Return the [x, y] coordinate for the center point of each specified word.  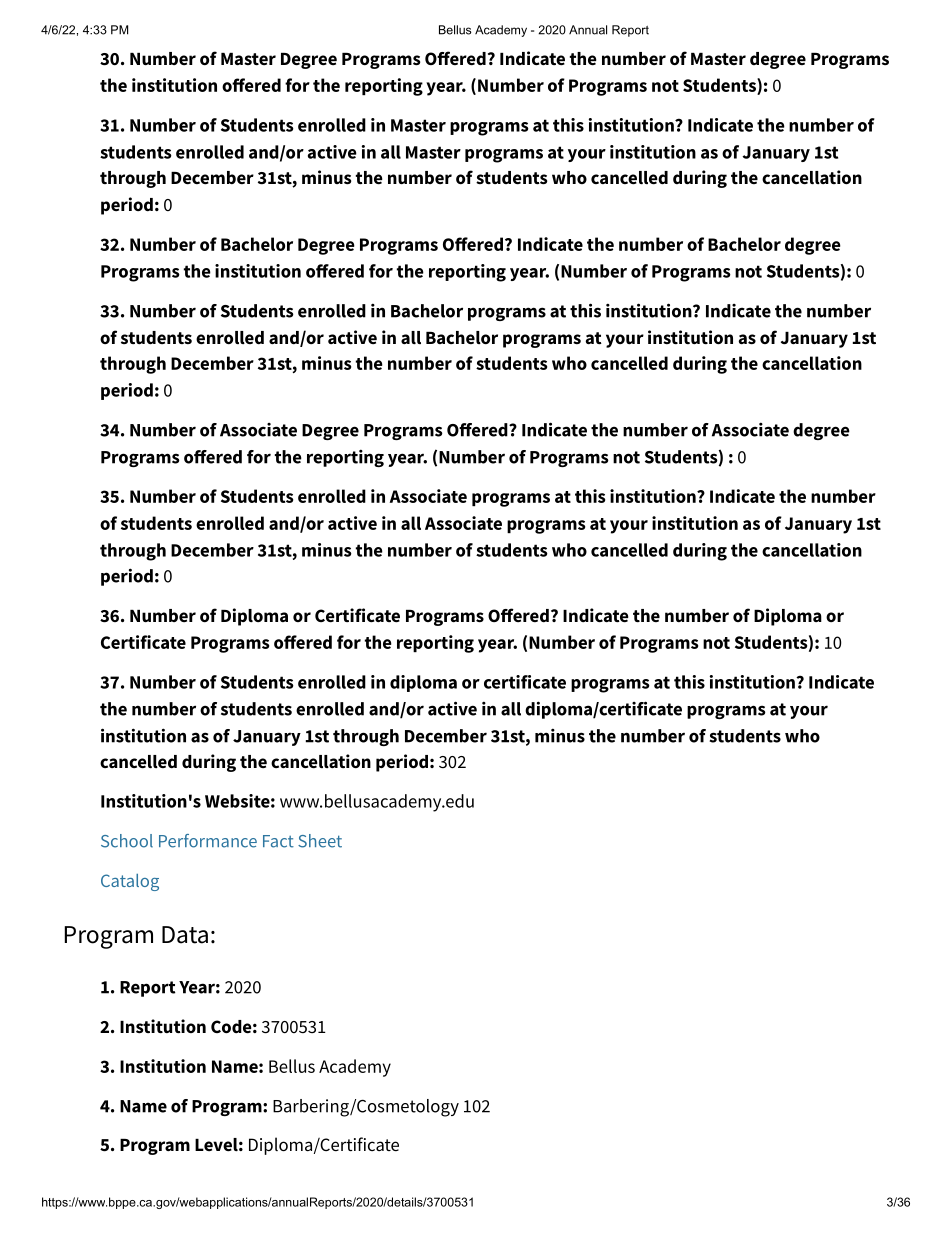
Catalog [130, 882]
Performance [208, 841]
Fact [278, 841]
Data [185, 935]
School [127, 841]
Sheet [320, 841]
